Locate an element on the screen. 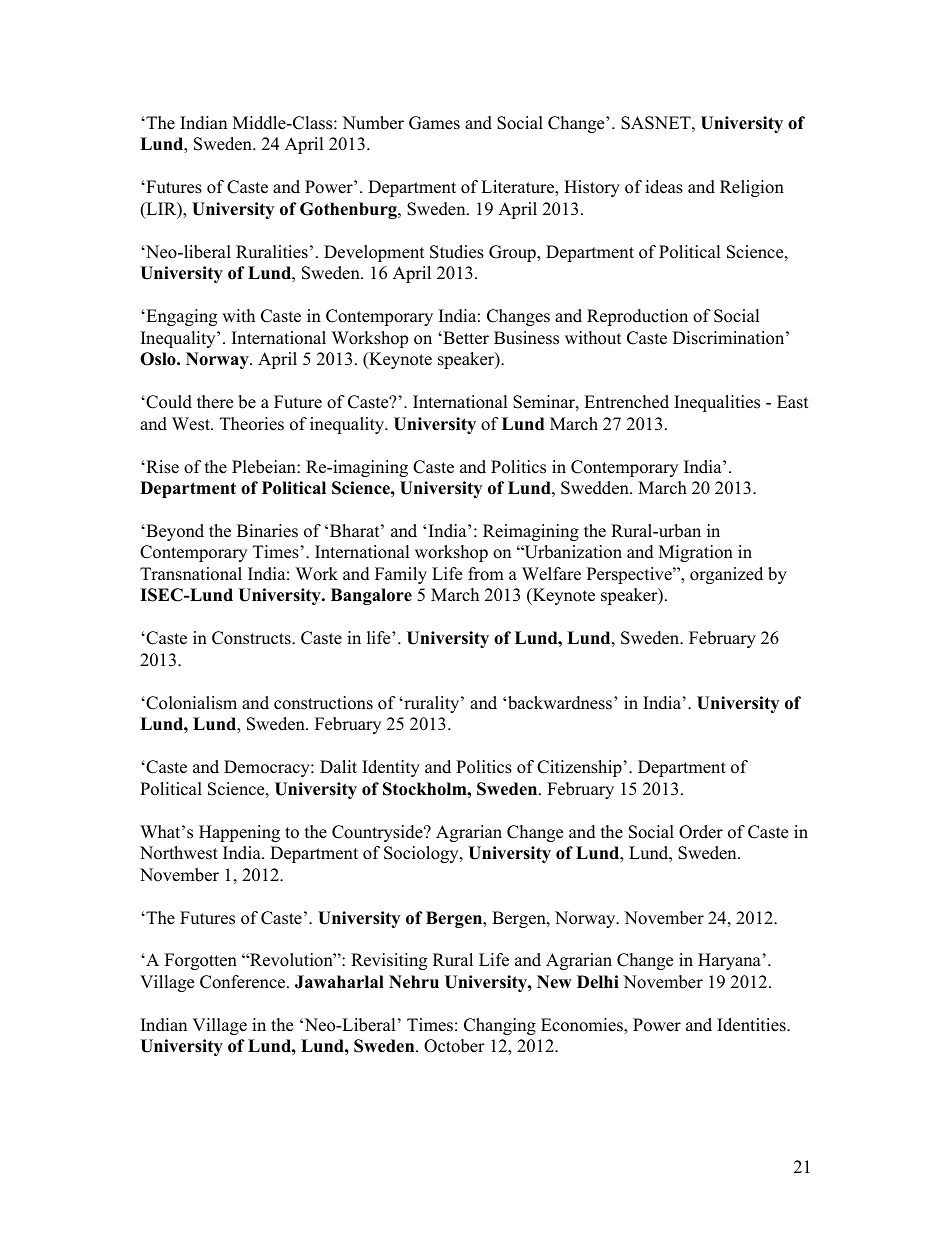 This screenshot has width=952, height=1233. Conference is located at coordinates (244, 982).
